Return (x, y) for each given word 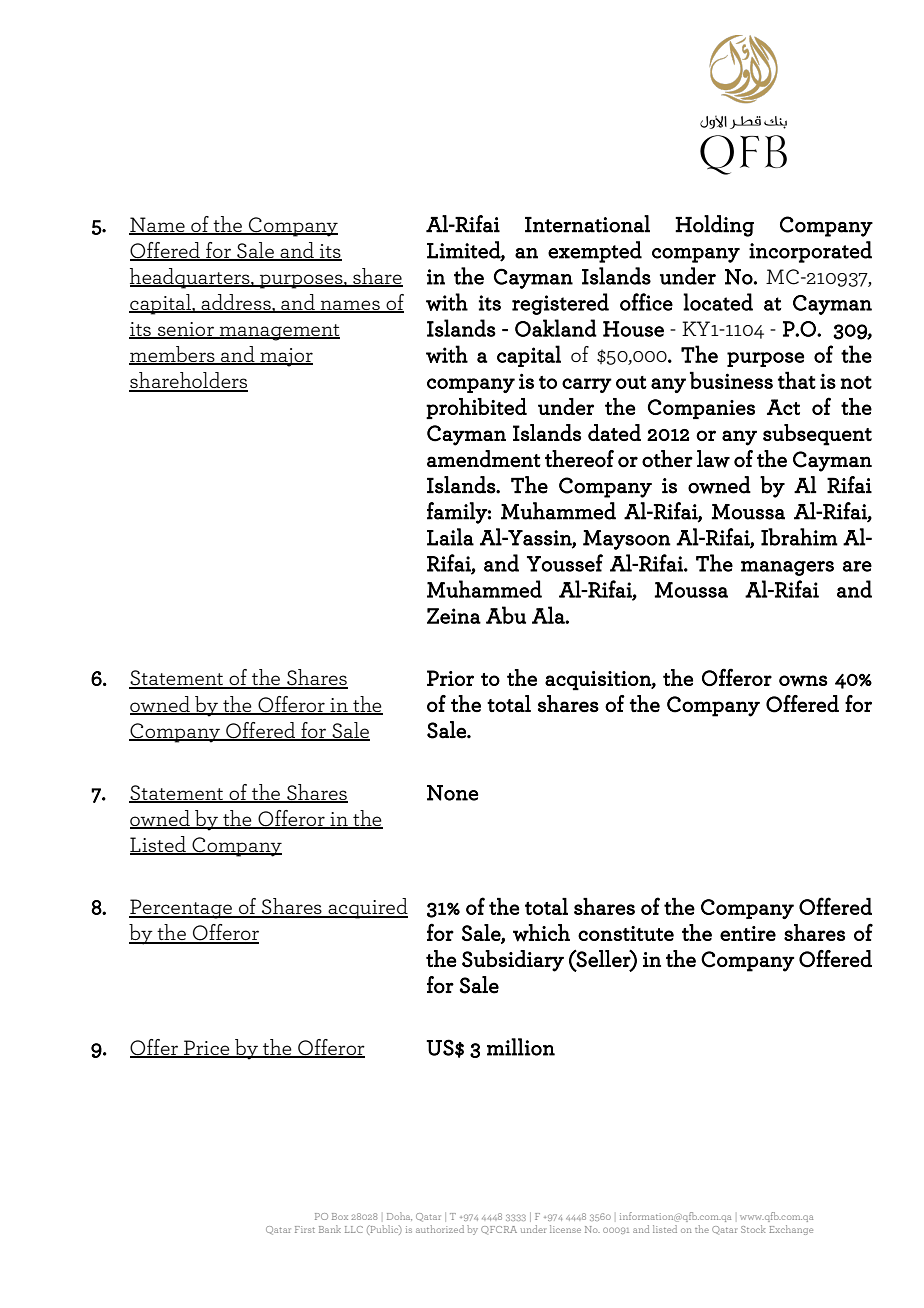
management (279, 332)
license (565, 1229)
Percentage (182, 909)
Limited (464, 250)
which (541, 933)
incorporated (810, 252)
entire (748, 933)
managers (787, 568)
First (305, 1229)
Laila (450, 537)
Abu (506, 615)
